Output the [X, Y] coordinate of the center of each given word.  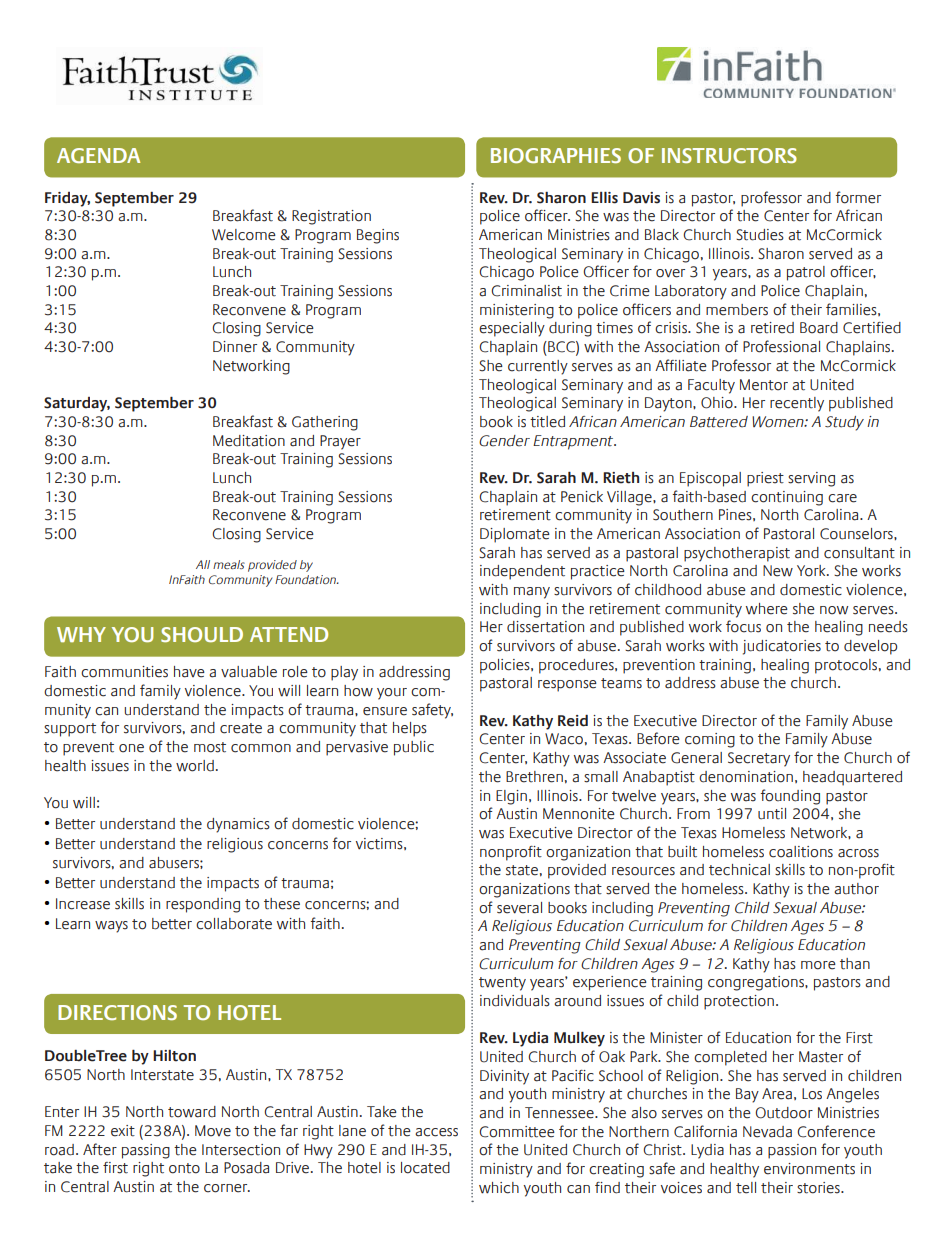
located [425, 1168]
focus [743, 626]
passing [146, 1151]
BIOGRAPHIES [556, 155]
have [189, 672]
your [392, 694]
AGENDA [98, 155]
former [858, 197]
